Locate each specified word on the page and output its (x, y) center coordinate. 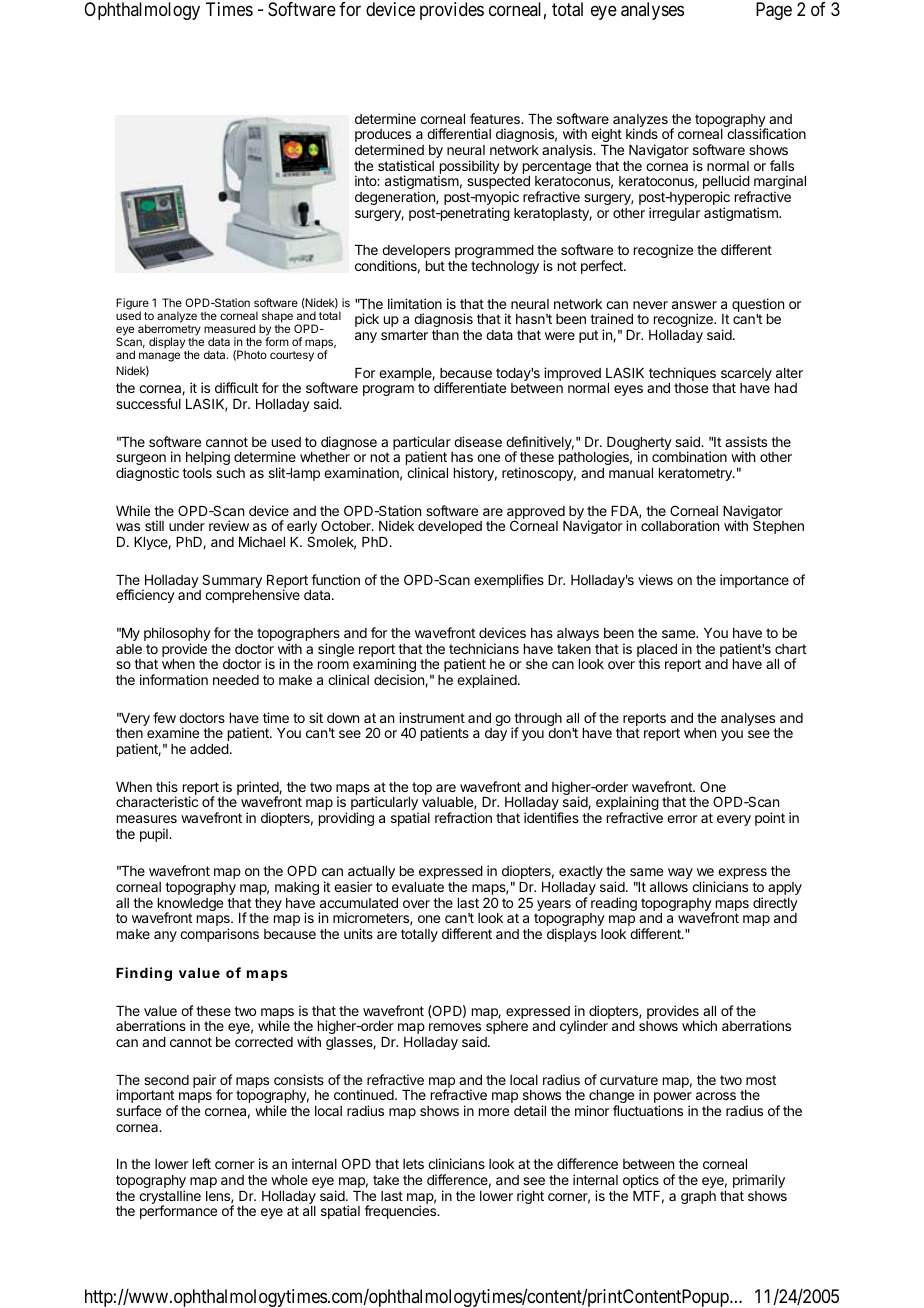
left (202, 1163)
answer (694, 305)
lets (413, 1164)
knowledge (190, 906)
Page (774, 11)
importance (754, 581)
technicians (484, 648)
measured (229, 328)
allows (669, 887)
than (445, 335)
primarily (759, 1181)
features (496, 118)
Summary (231, 582)
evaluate (418, 887)
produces (383, 137)
